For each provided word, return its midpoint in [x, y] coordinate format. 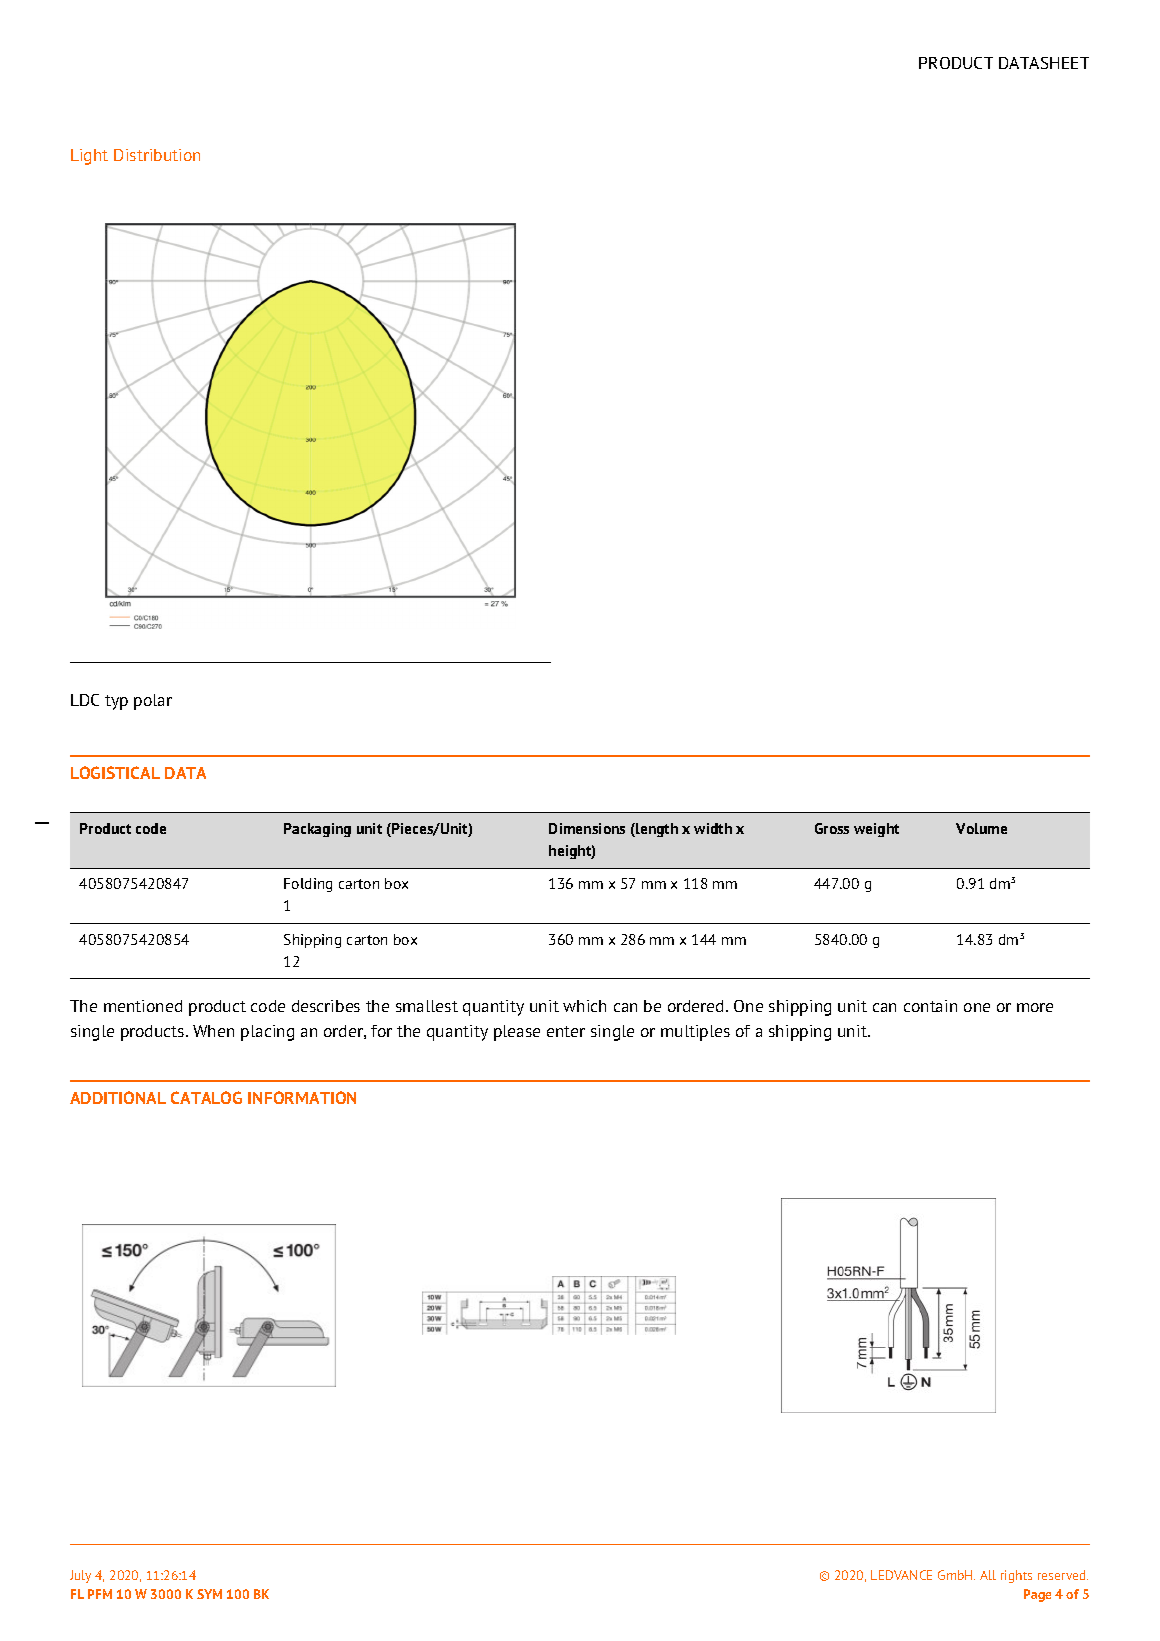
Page [1037, 1595]
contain [930, 1006]
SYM [209, 1594]
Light [89, 157]
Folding [308, 885]
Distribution [157, 155]
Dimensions [587, 828]
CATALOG [206, 1097]
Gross [832, 828]
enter [566, 1031]
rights [1016, 1576]
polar [153, 702]
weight [876, 830]
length [656, 830]
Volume [981, 828]
